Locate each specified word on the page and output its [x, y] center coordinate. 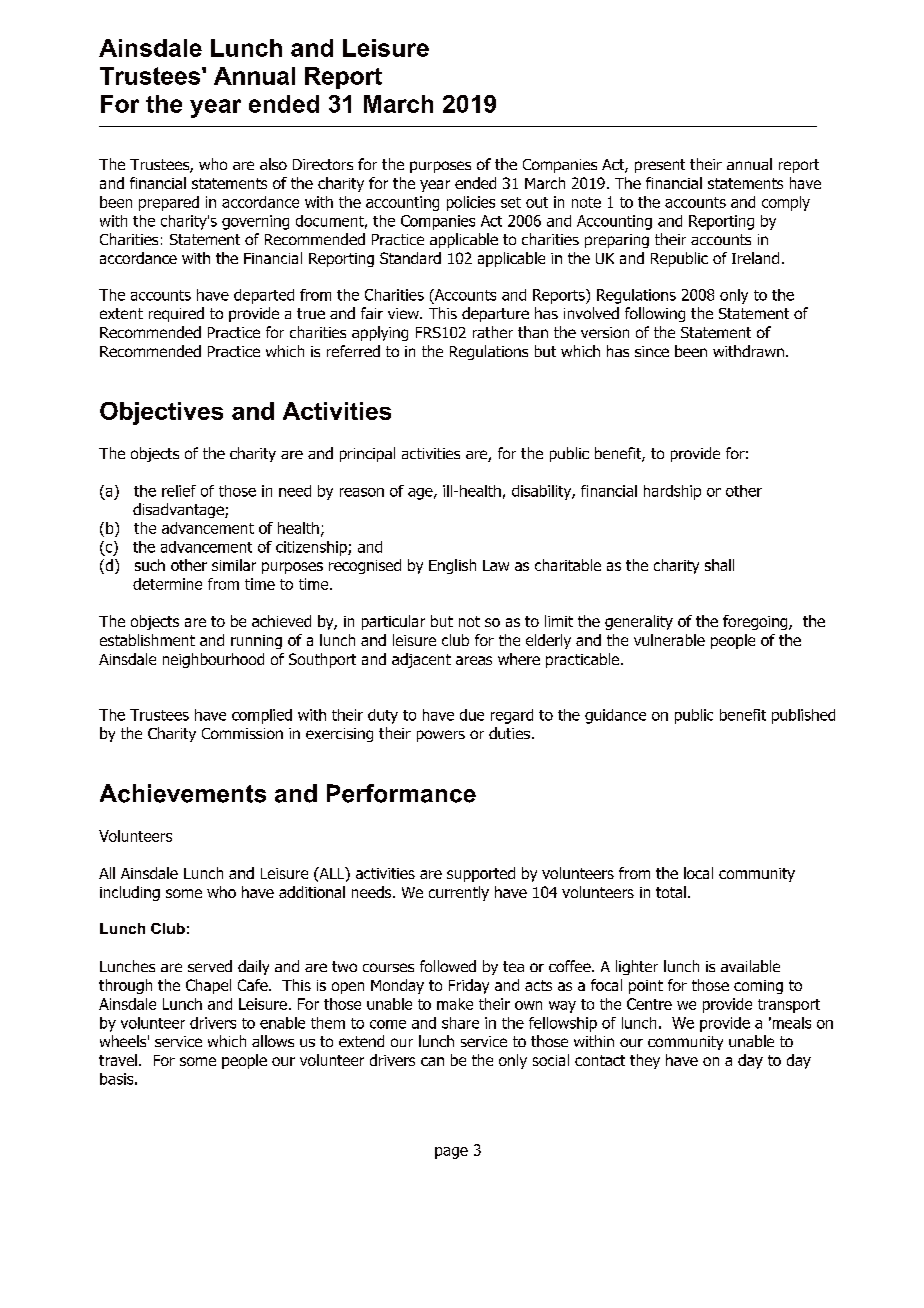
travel [118, 1060]
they [645, 1061]
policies [471, 203]
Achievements [183, 793]
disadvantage [179, 510]
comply [786, 203]
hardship [672, 492]
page [451, 1153]
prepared [169, 203]
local [698, 873]
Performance [401, 793]
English [452, 566]
